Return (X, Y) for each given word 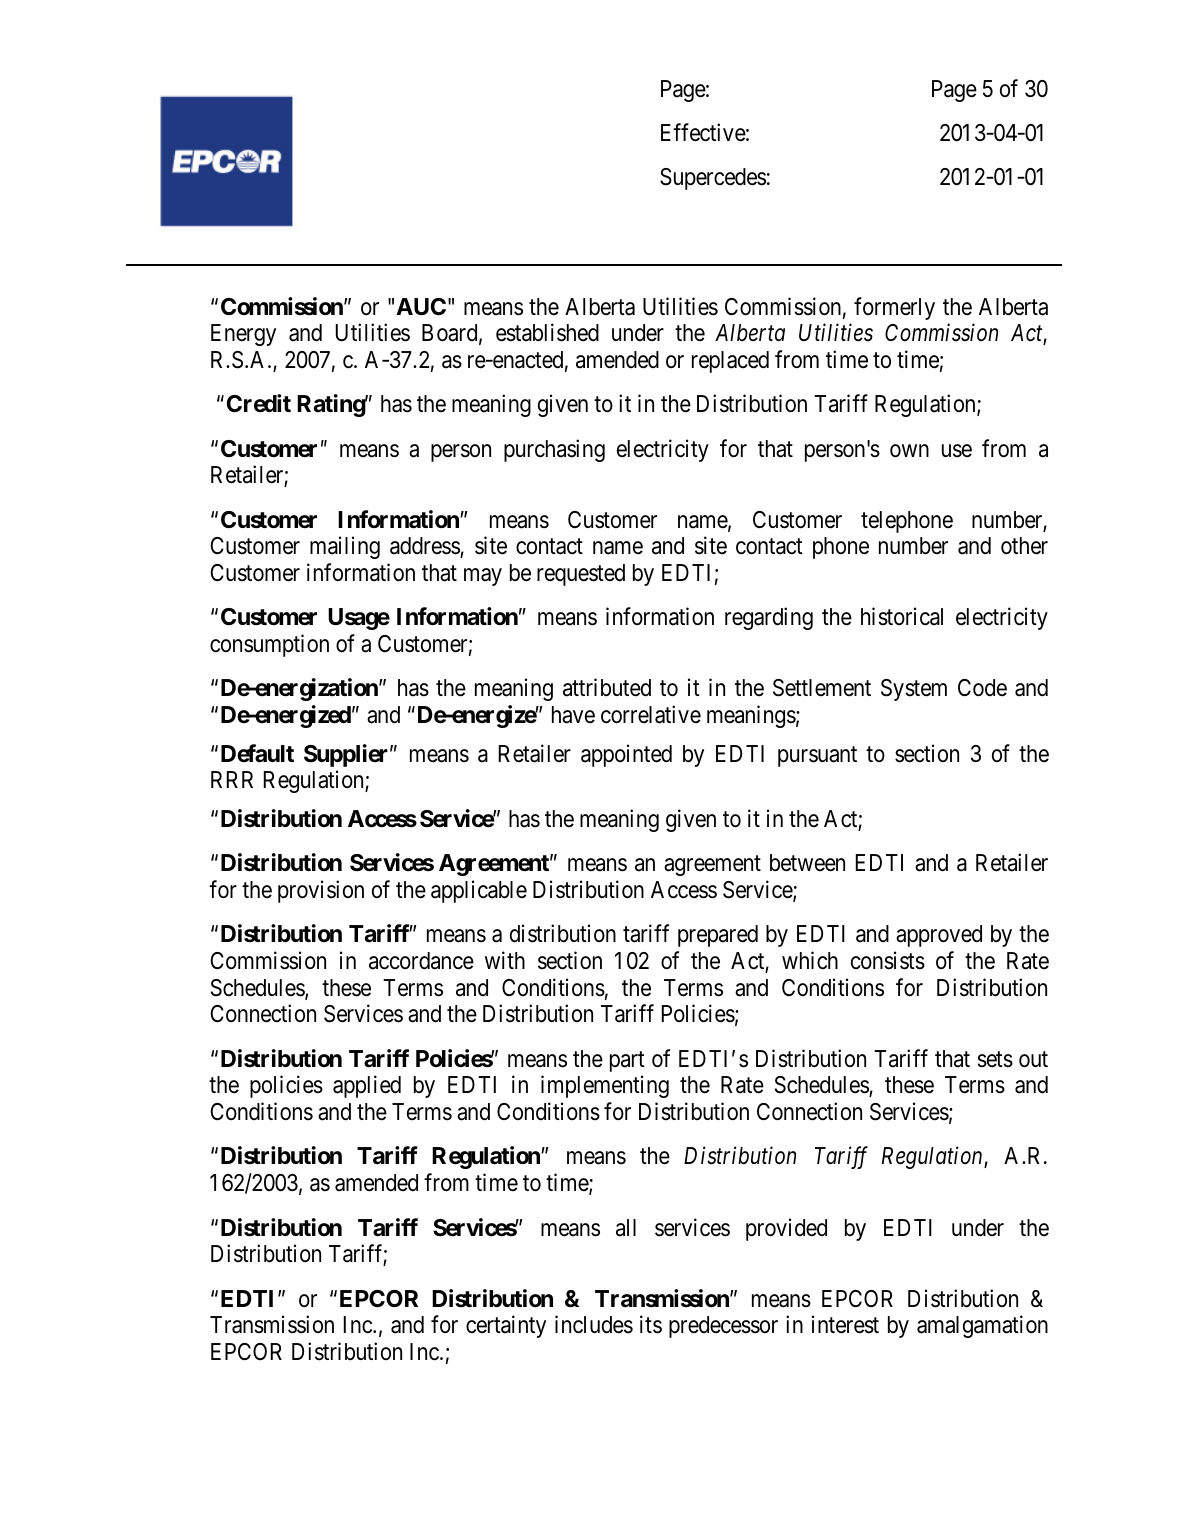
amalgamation (982, 1326)
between (807, 863)
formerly (894, 308)
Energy (243, 335)
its (651, 1324)
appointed (626, 755)
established (547, 332)
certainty (506, 1326)
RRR (232, 779)
